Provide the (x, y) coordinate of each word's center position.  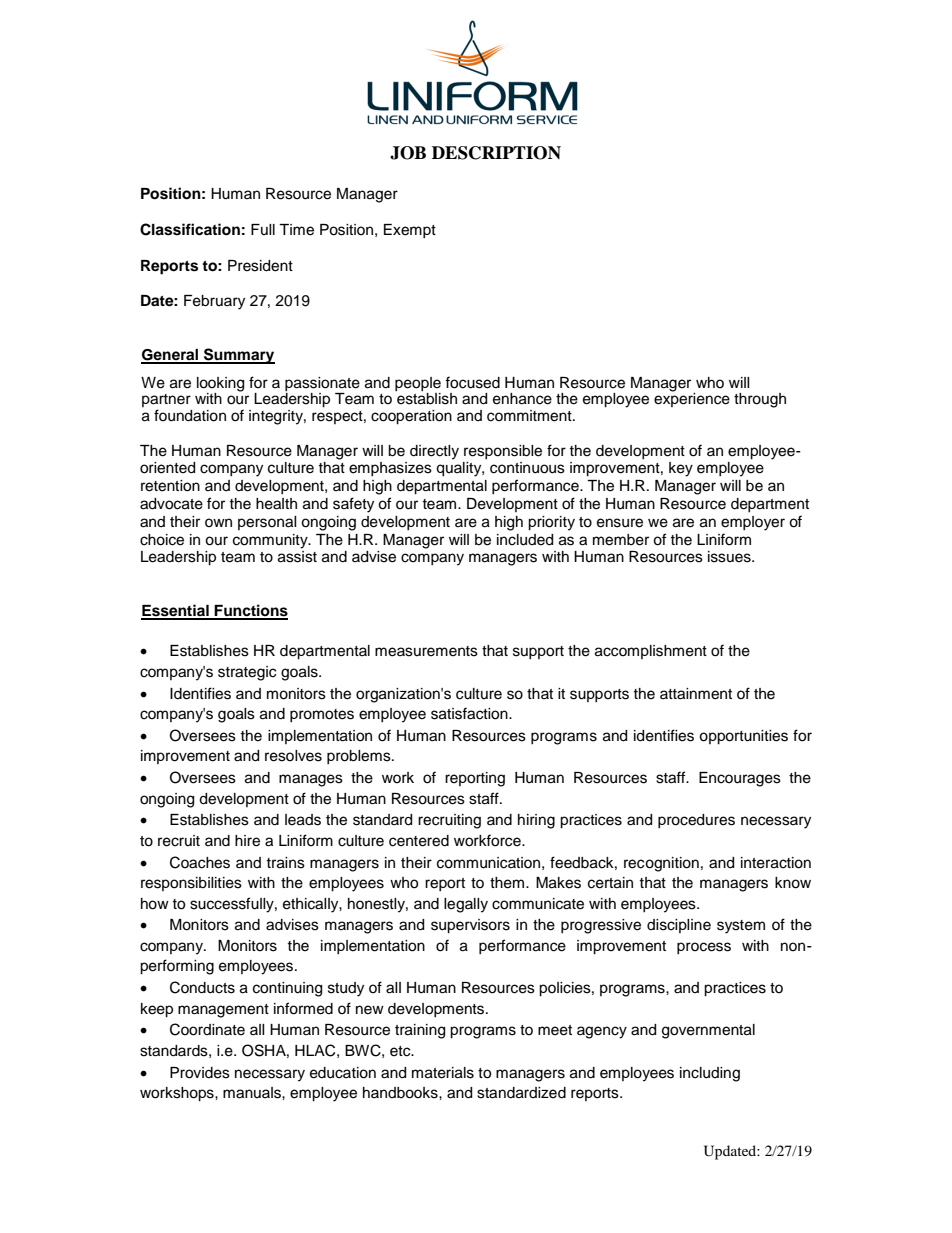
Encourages (740, 779)
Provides (200, 1073)
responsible (503, 452)
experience (692, 399)
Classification (190, 229)
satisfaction (470, 713)
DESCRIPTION (496, 153)
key (681, 469)
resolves (293, 756)
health (276, 504)
